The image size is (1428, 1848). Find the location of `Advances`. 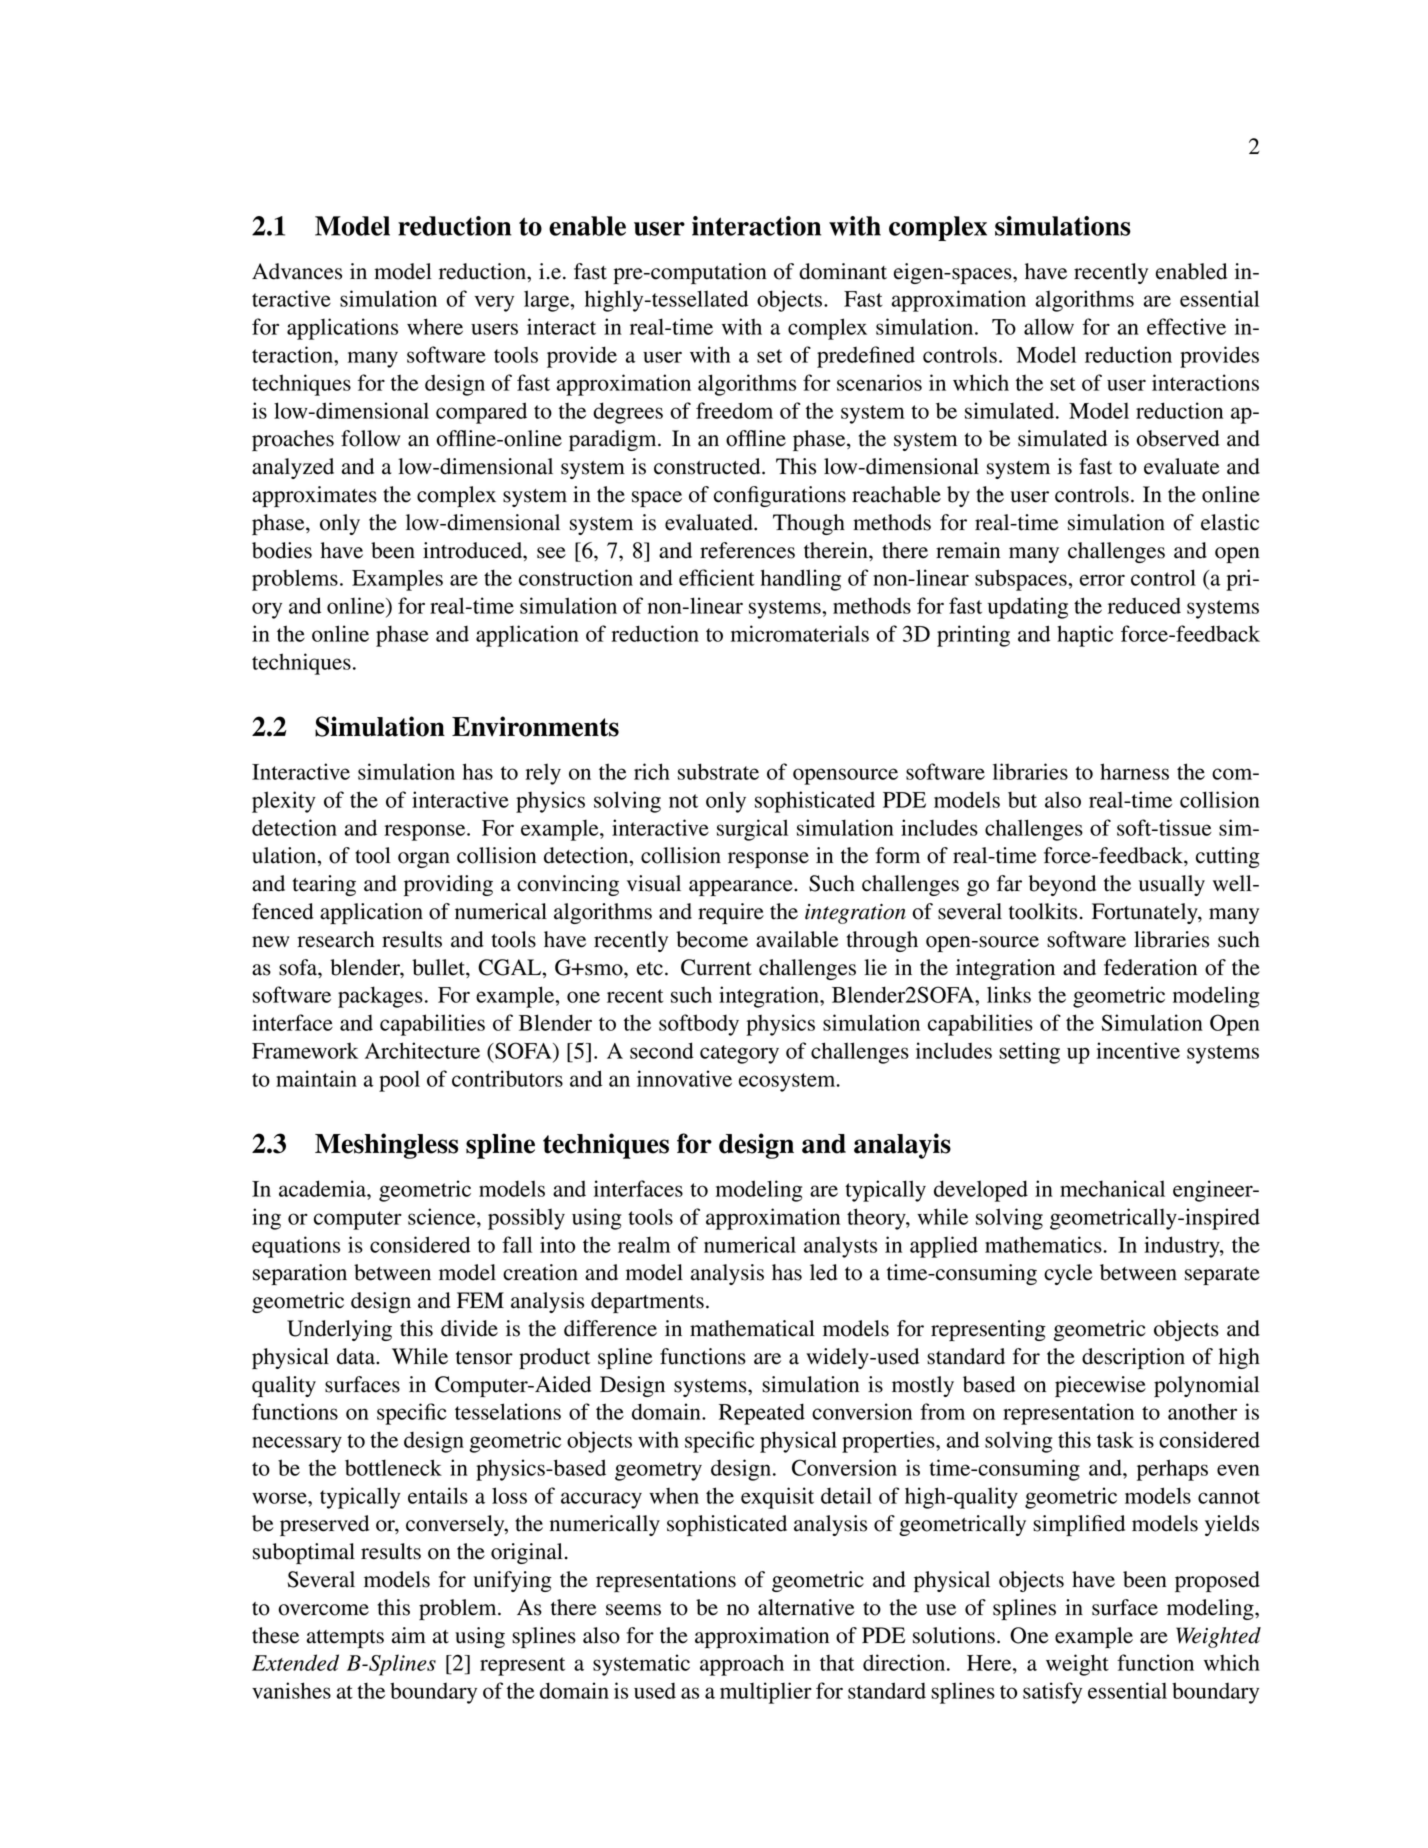

Advances is located at coordinates (297, 271).
